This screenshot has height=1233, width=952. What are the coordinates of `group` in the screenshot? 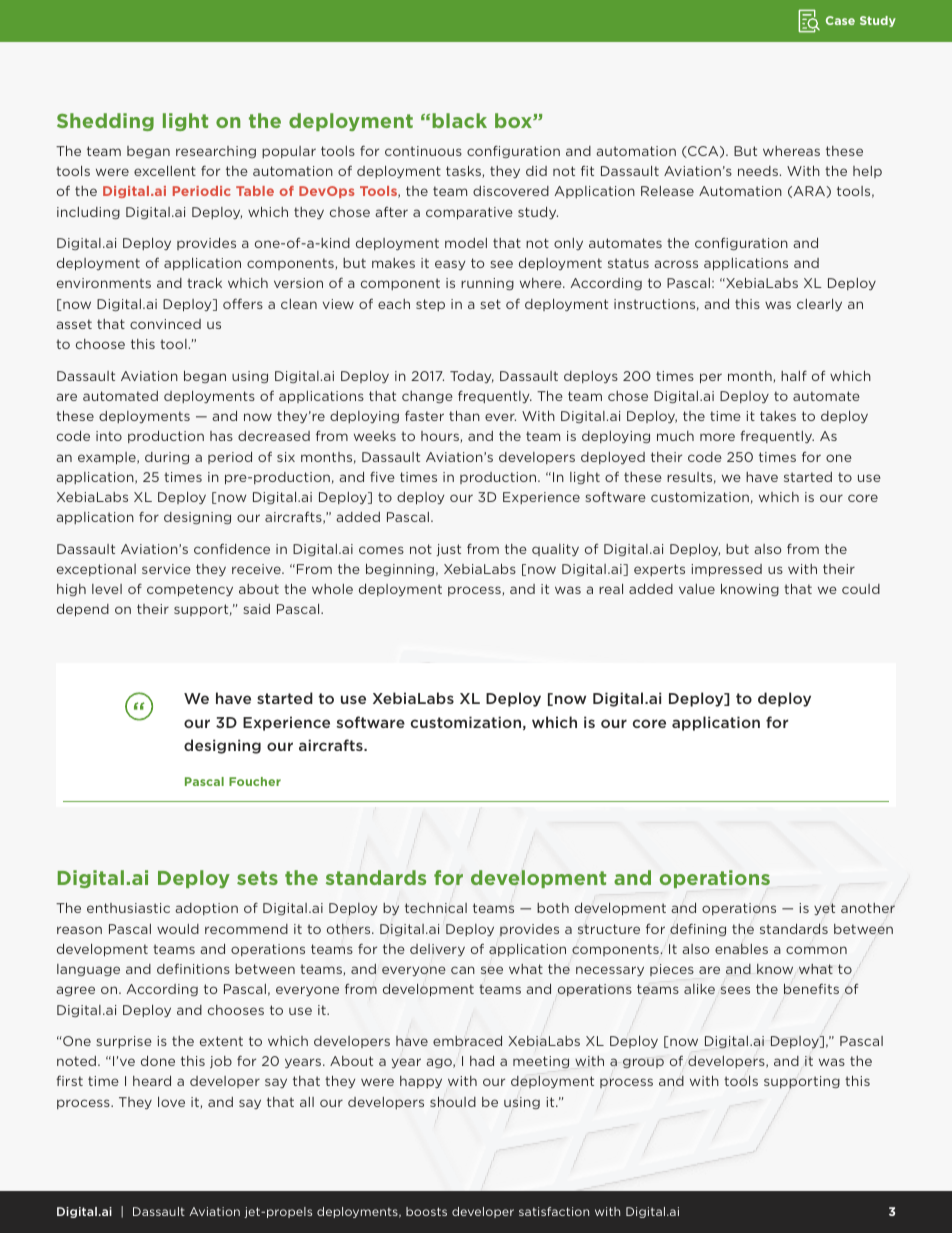 It's located at (643, 1063).
